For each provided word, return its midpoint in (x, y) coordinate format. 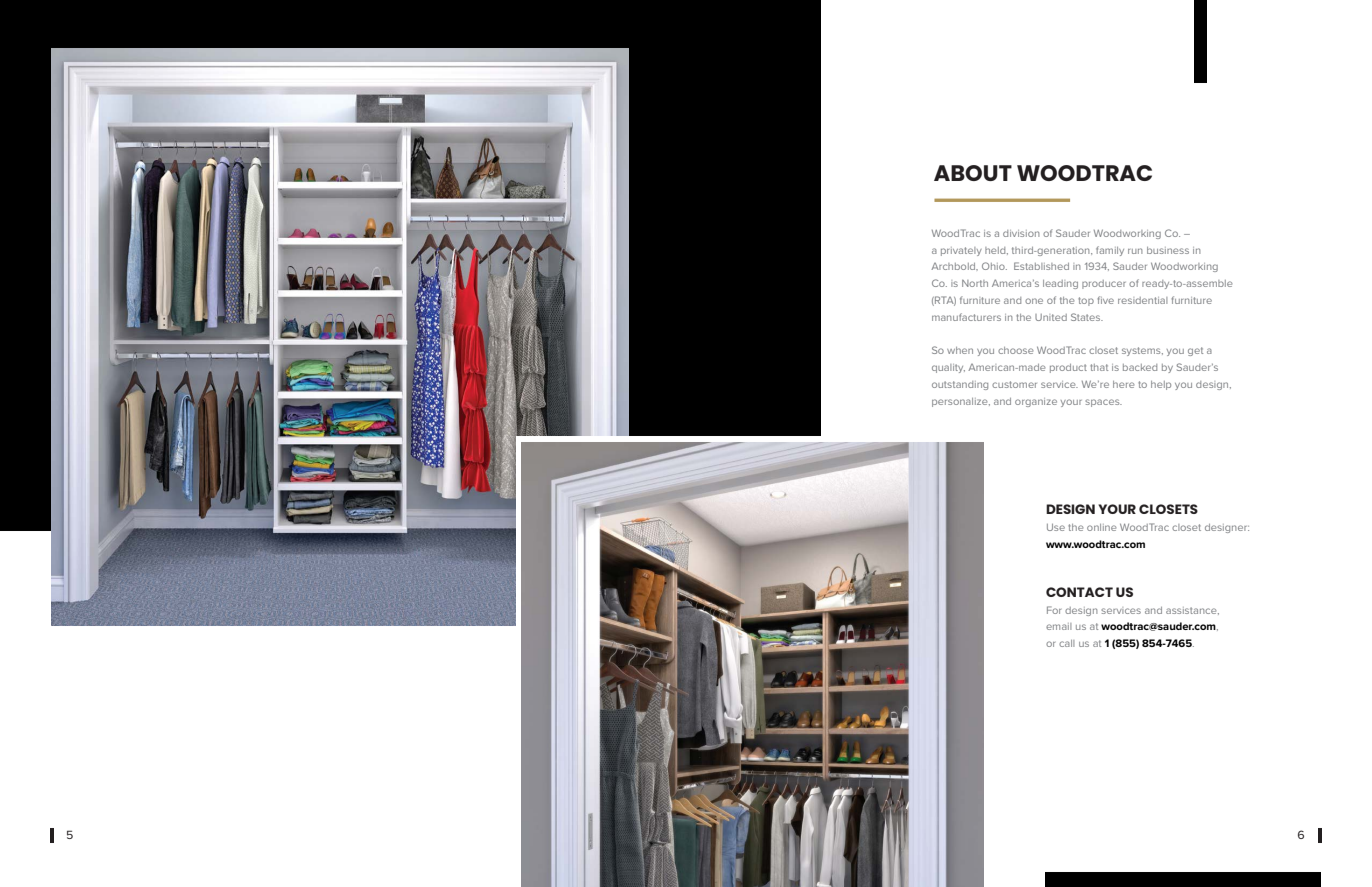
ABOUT (973, 173)
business (1168, 250)
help (1161, 385)
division (1021, 233)
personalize (961, 402)
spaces (1103, 403)
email (1059, 626)
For (1054, 610)
